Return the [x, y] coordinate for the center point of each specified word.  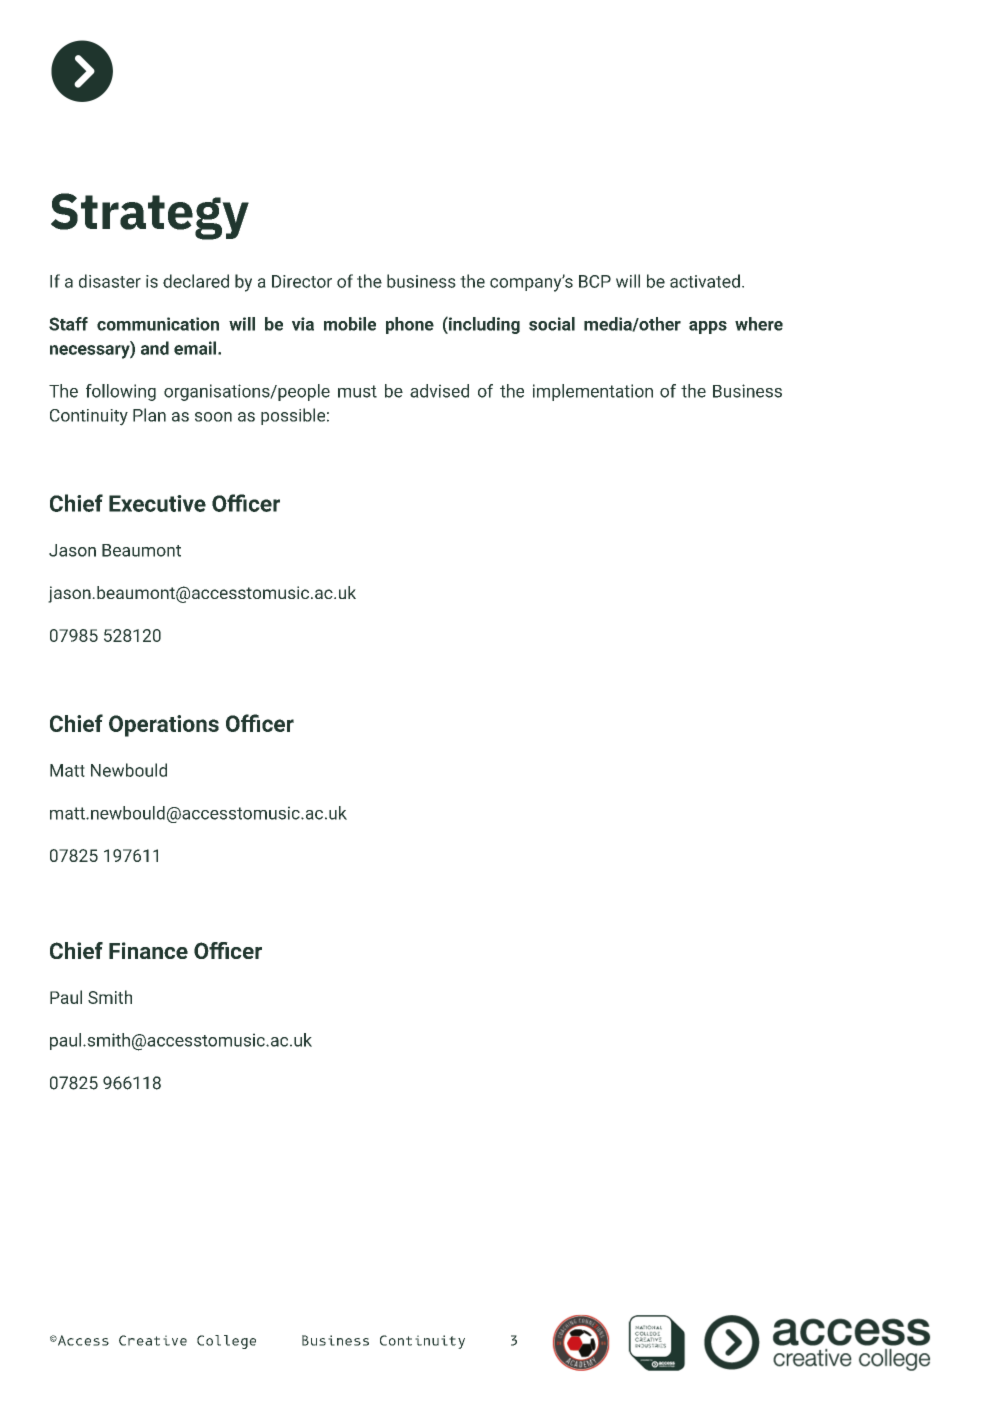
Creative [153, 1340]
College [226, 1342]
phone [410, 325]
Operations [164, 726]
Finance [148, 950]
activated [705, 281]
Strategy [150, 216]
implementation [593, 392]
